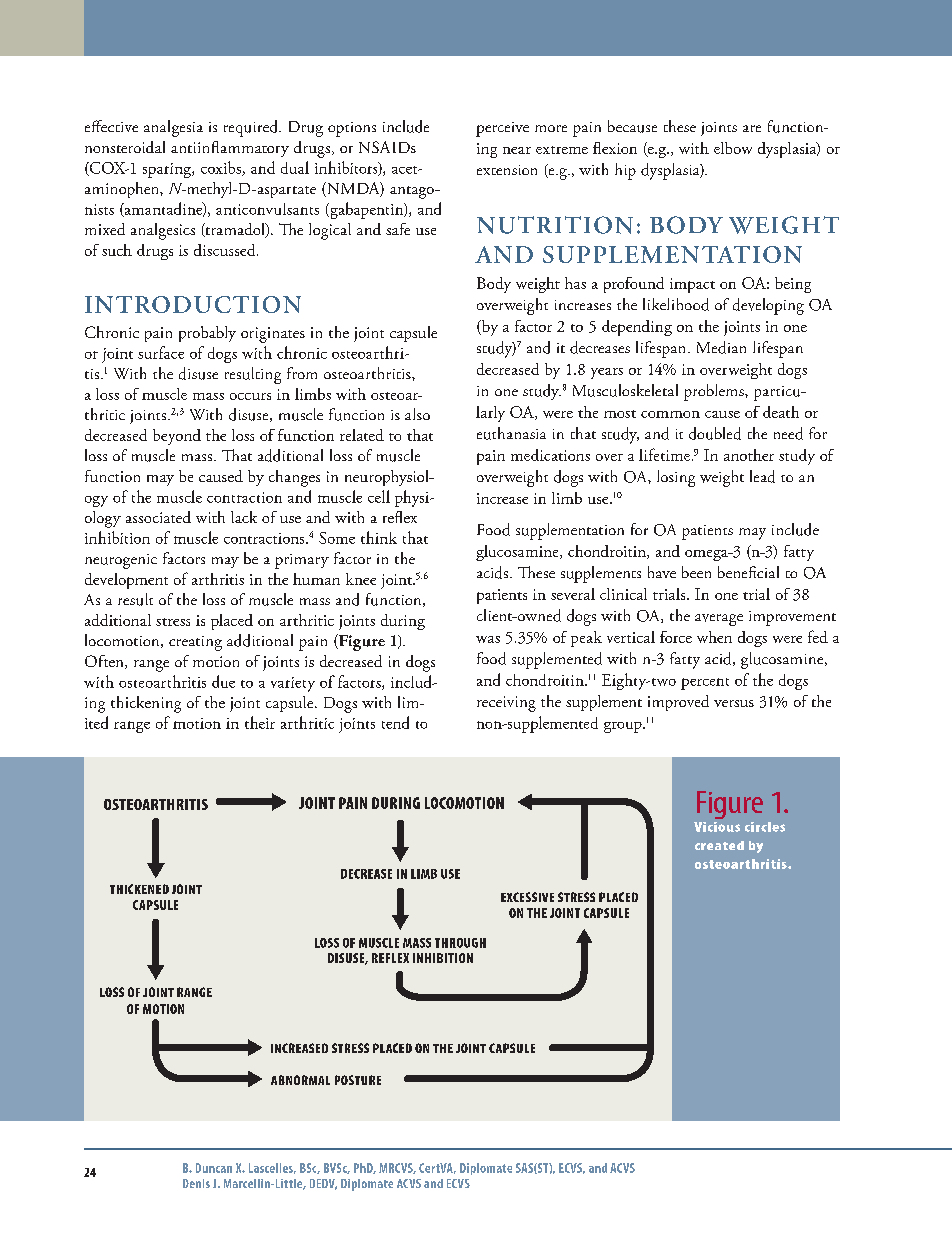 This image has width=952, height=1233. Describe the element at coordinates (488, 639) in the image. I see `was` at that location.
